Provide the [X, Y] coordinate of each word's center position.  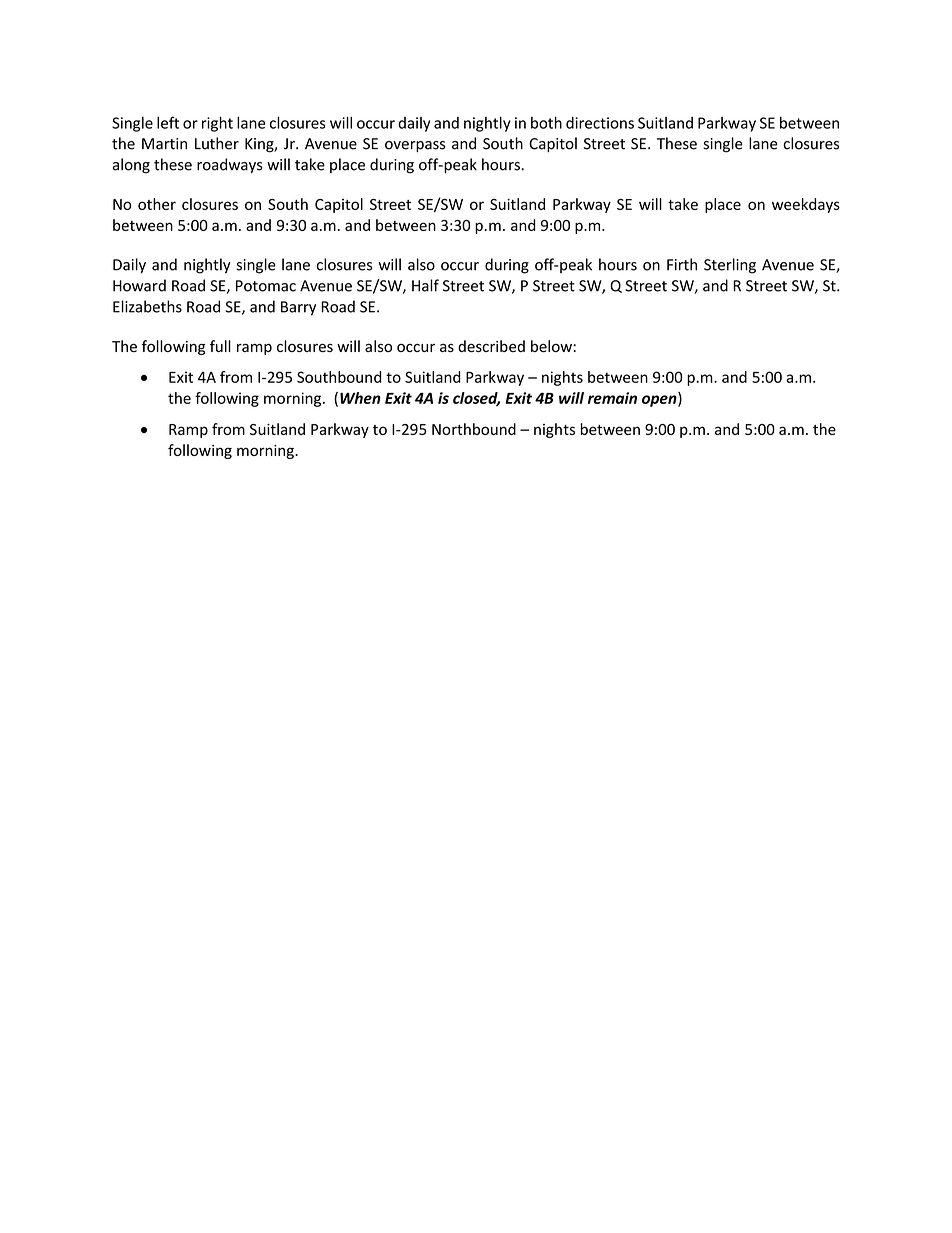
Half [425, 285]
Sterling [730, 266]
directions [600, 123]
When [360, 398]
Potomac [266, 286]
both [546, 123]
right [217, 124]
